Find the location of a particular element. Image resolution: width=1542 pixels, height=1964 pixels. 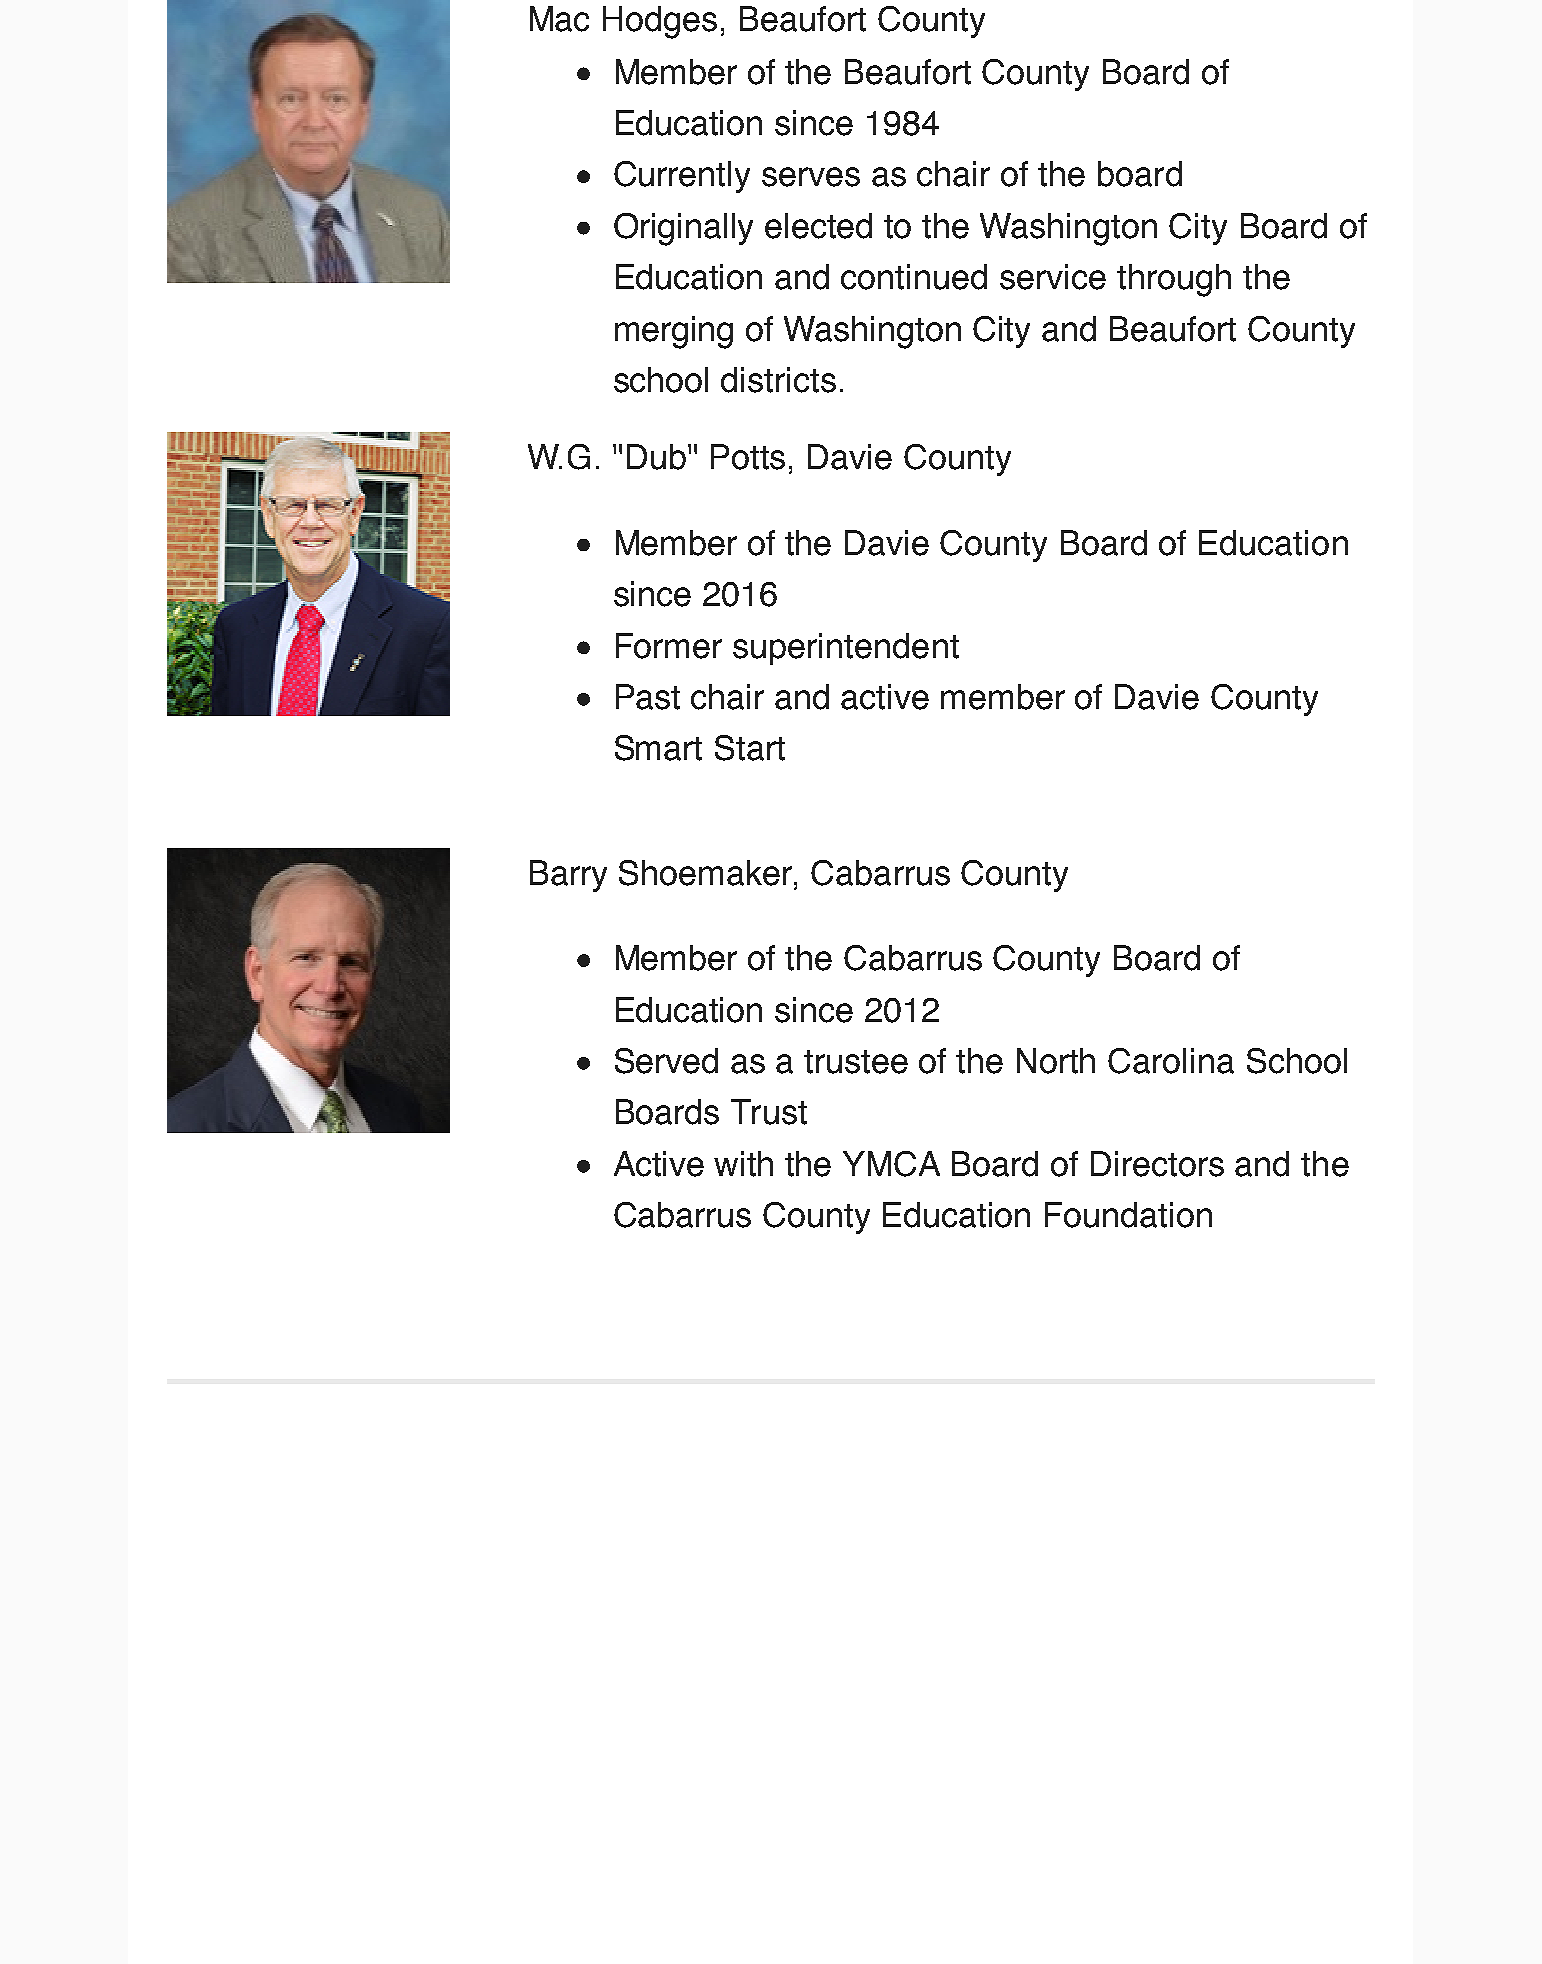

through is located at coordinates (1174, 280).
